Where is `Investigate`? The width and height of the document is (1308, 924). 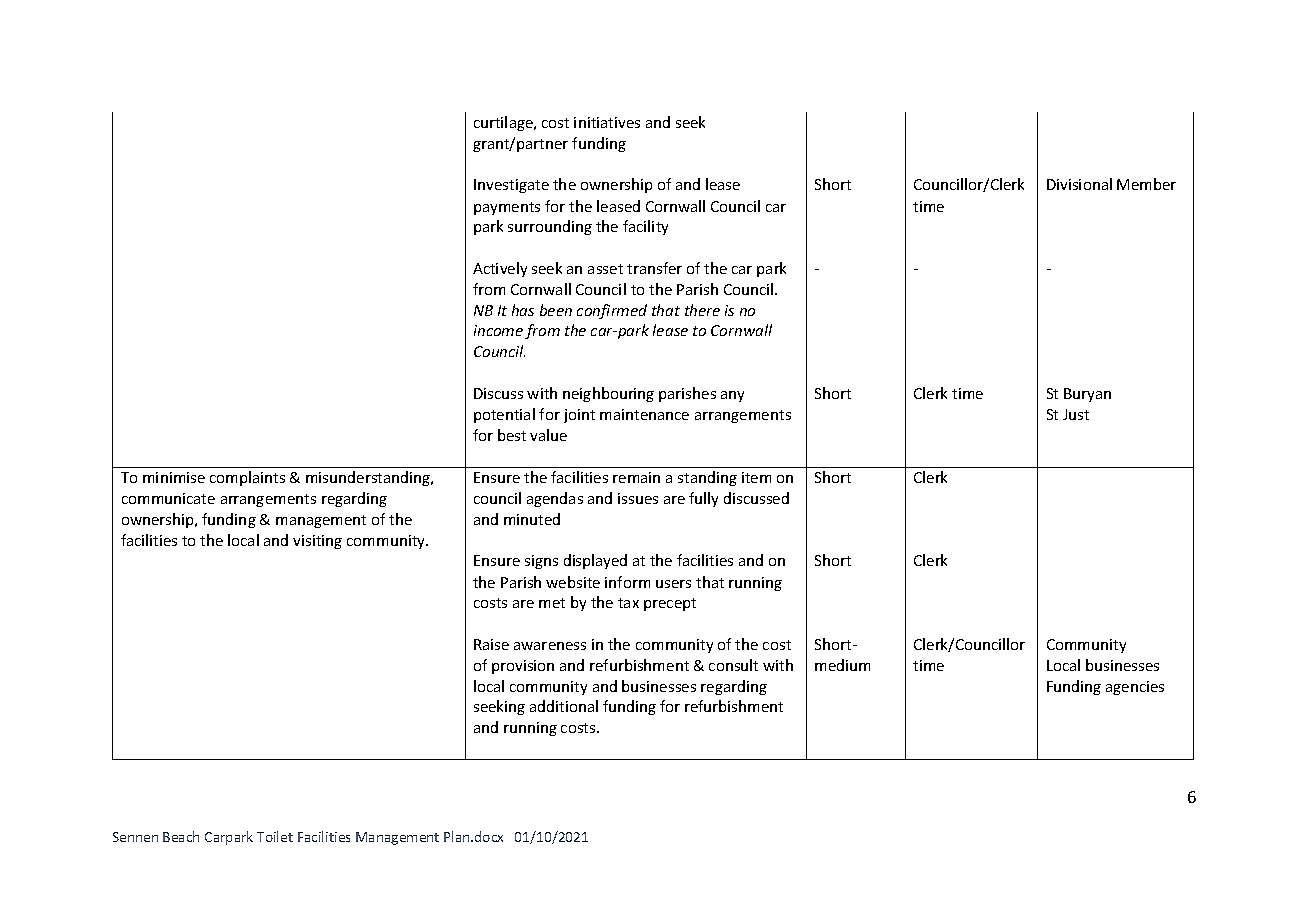
Investigate is located at coordinates (511, 186).
